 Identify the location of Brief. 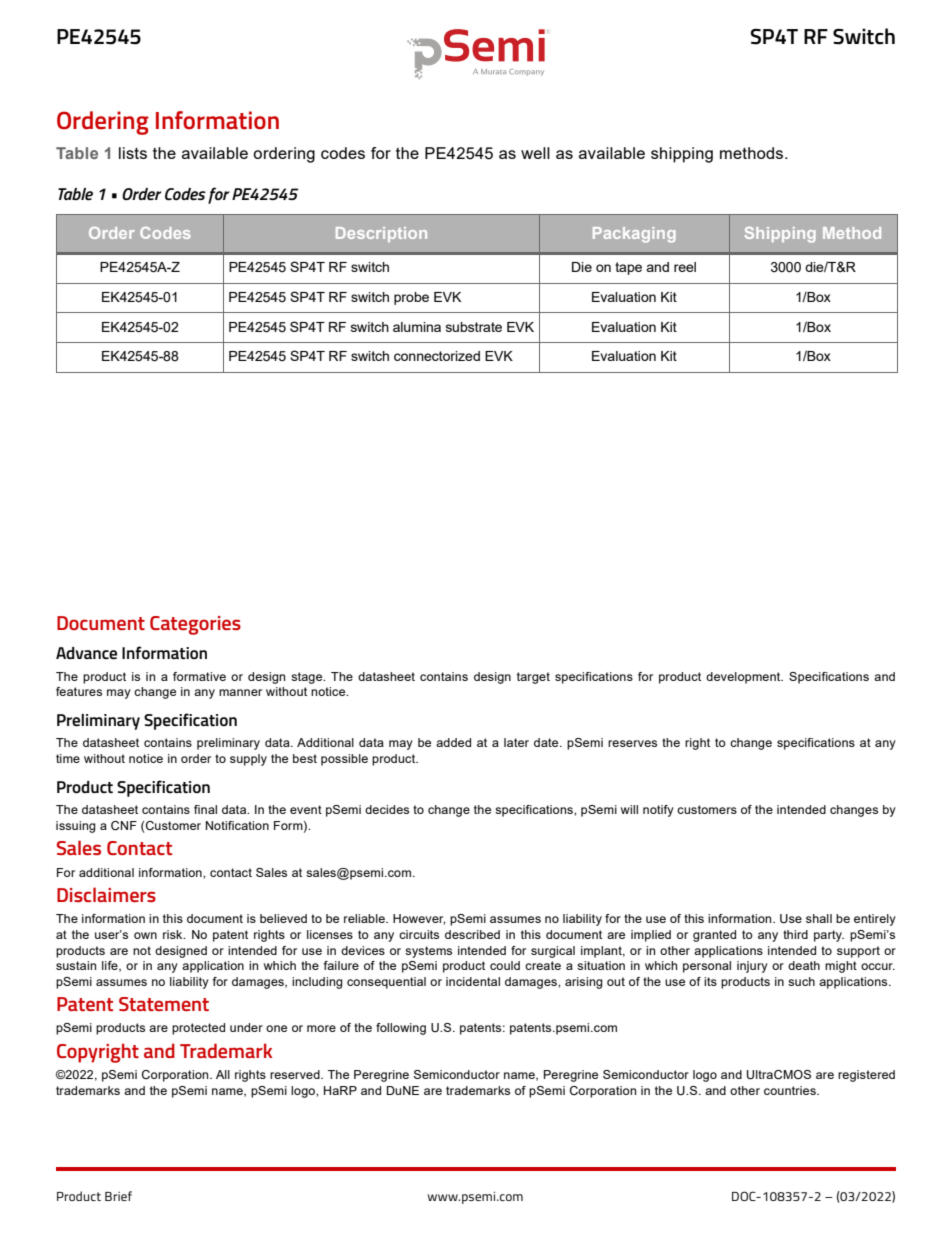
(118, 1196).
